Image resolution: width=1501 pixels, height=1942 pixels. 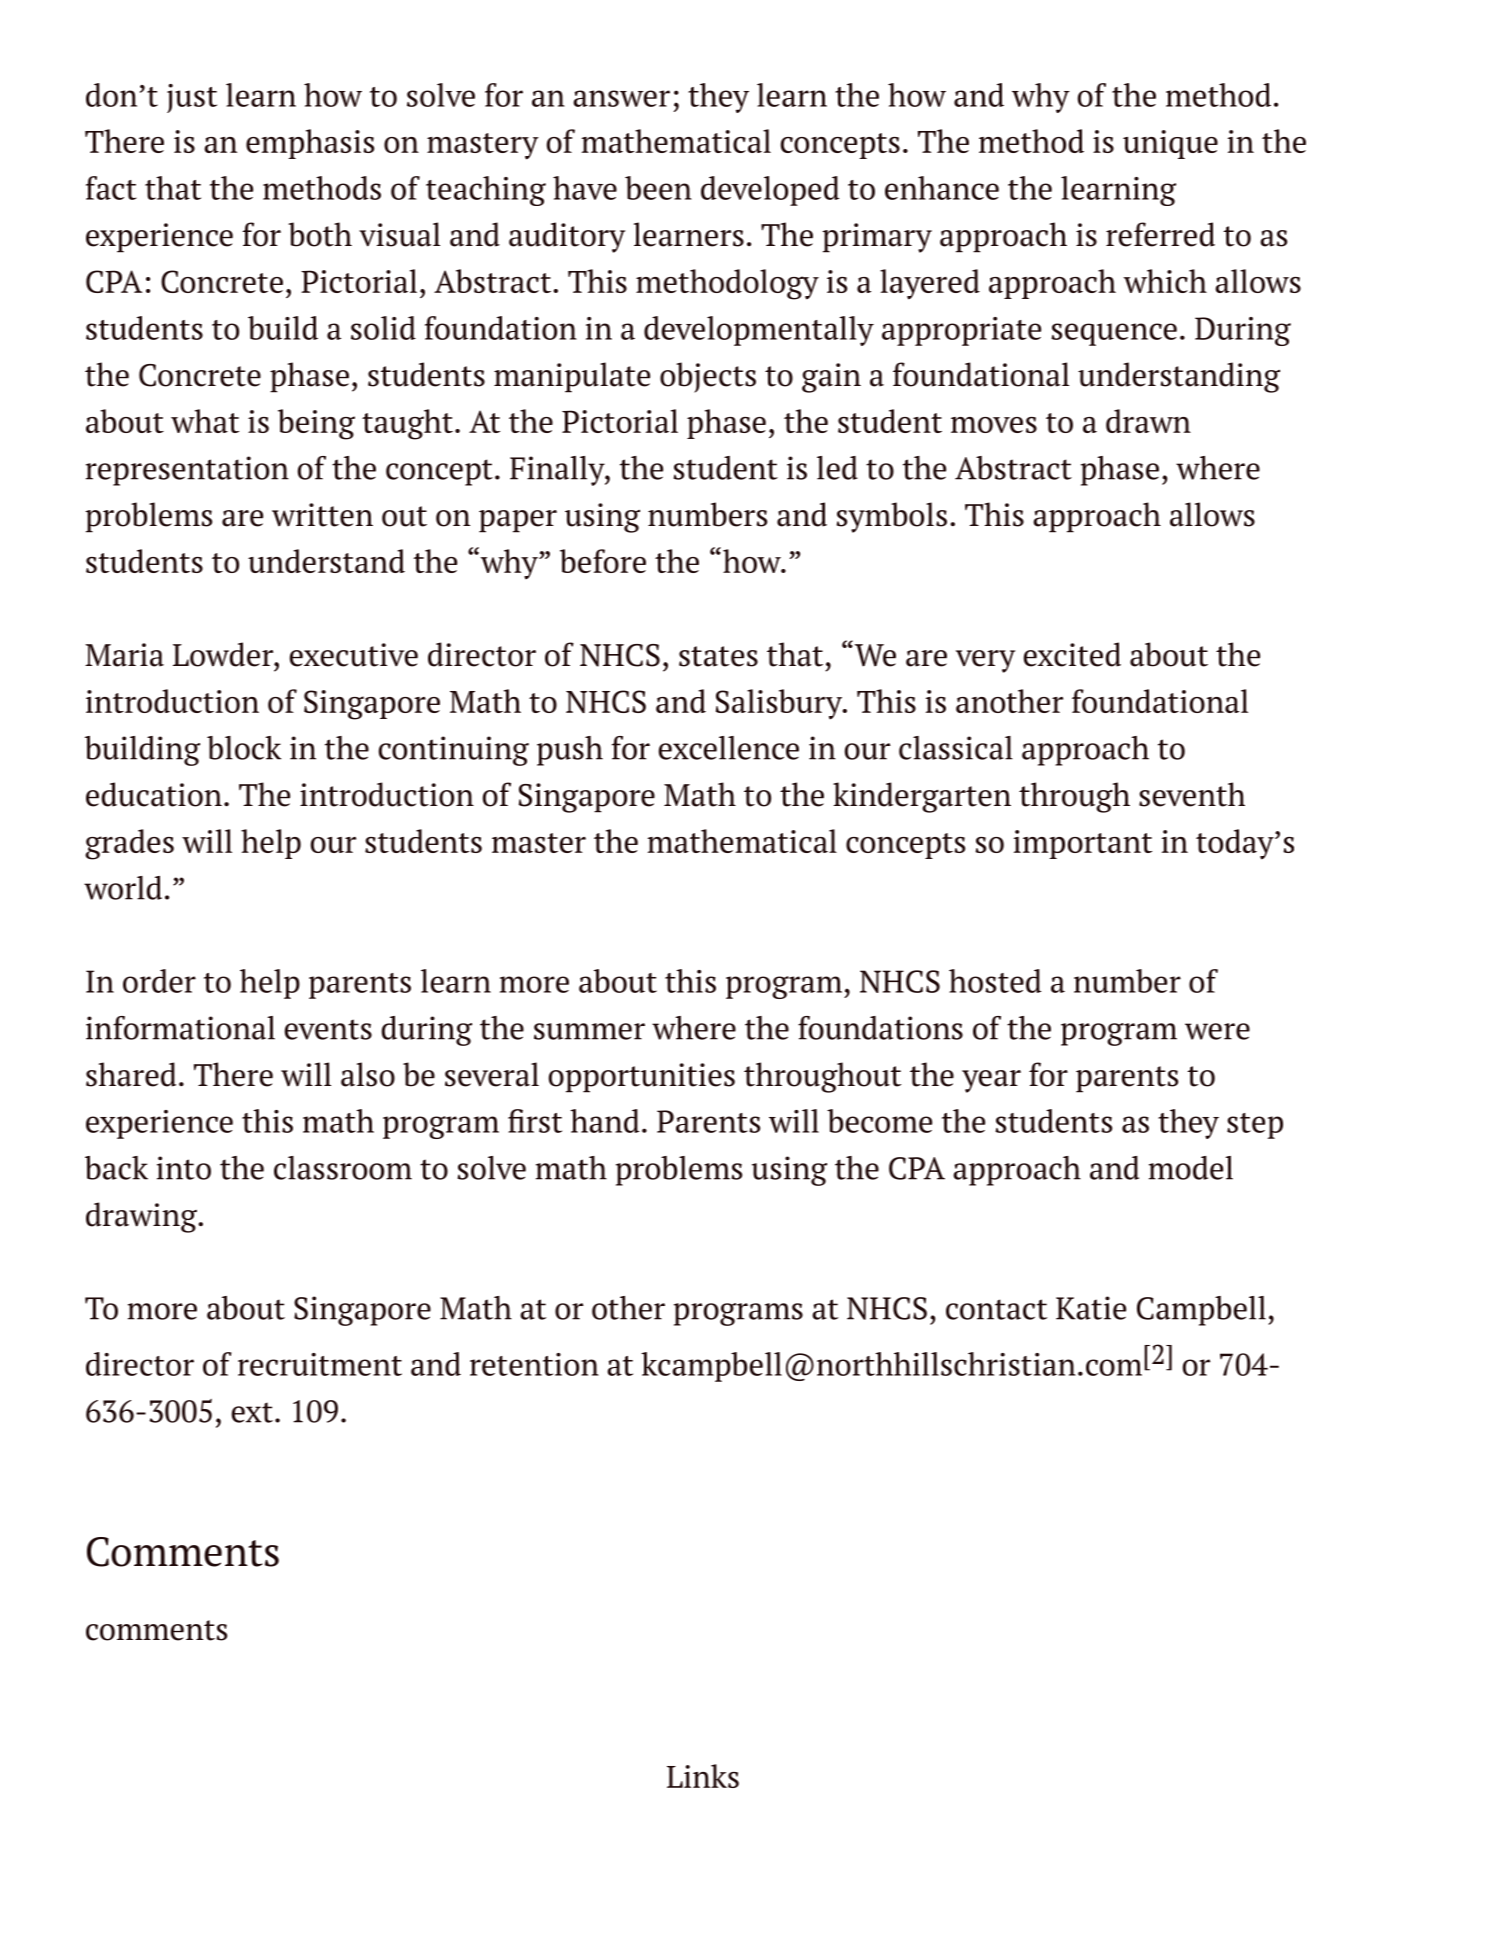 What do you see at coordinates (589, 1031) in the screenshot?
I see `summer` at bounding box center [589, 1031].
